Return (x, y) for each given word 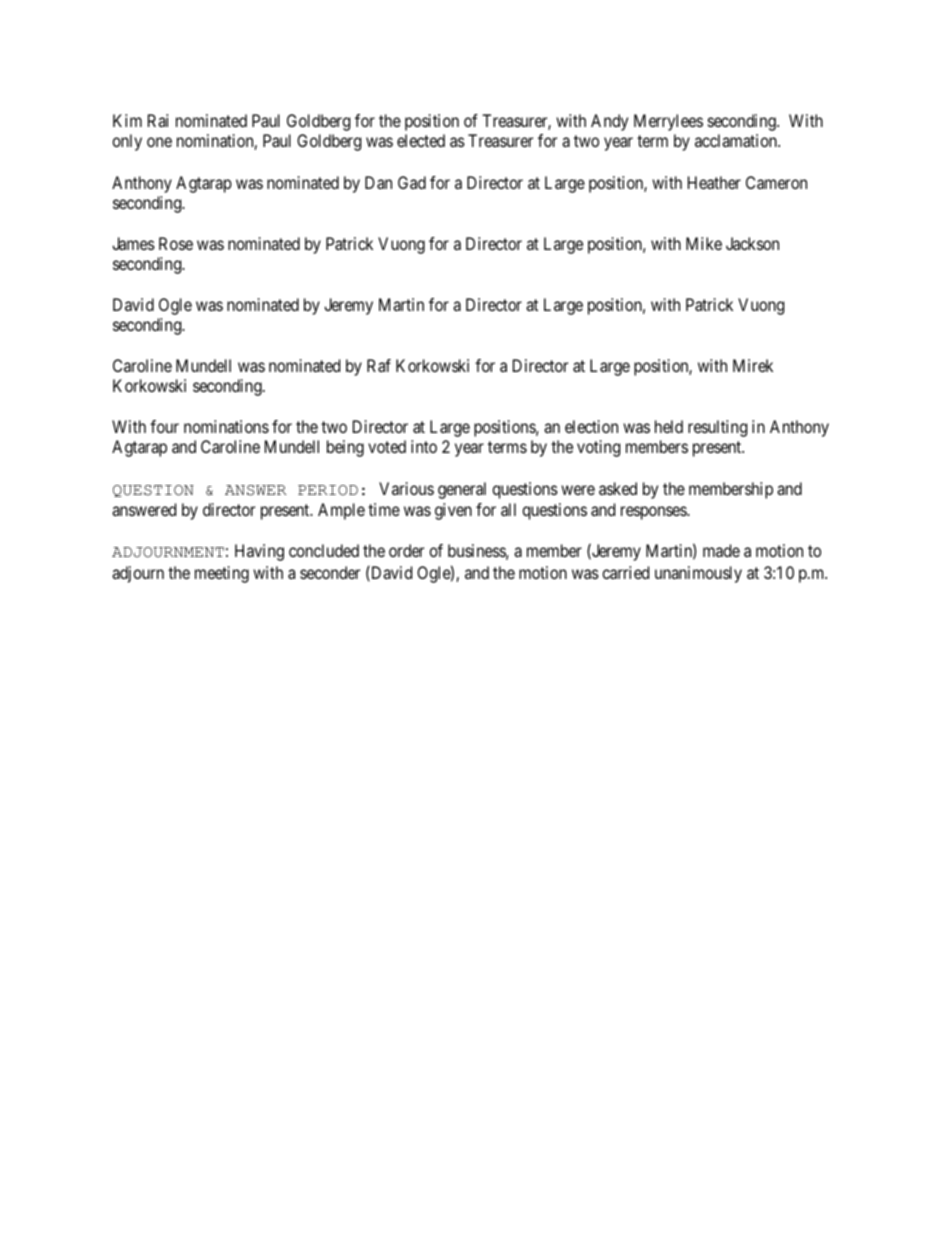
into (424, 446)
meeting (222, 574)
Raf (379, 365)
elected (421, 140)
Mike (704, 243)
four (164, 426)
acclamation (737, 140)
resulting (717, 428)
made (721, 550)
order (406, 550)
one (159, 142)
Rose (176, 243)
